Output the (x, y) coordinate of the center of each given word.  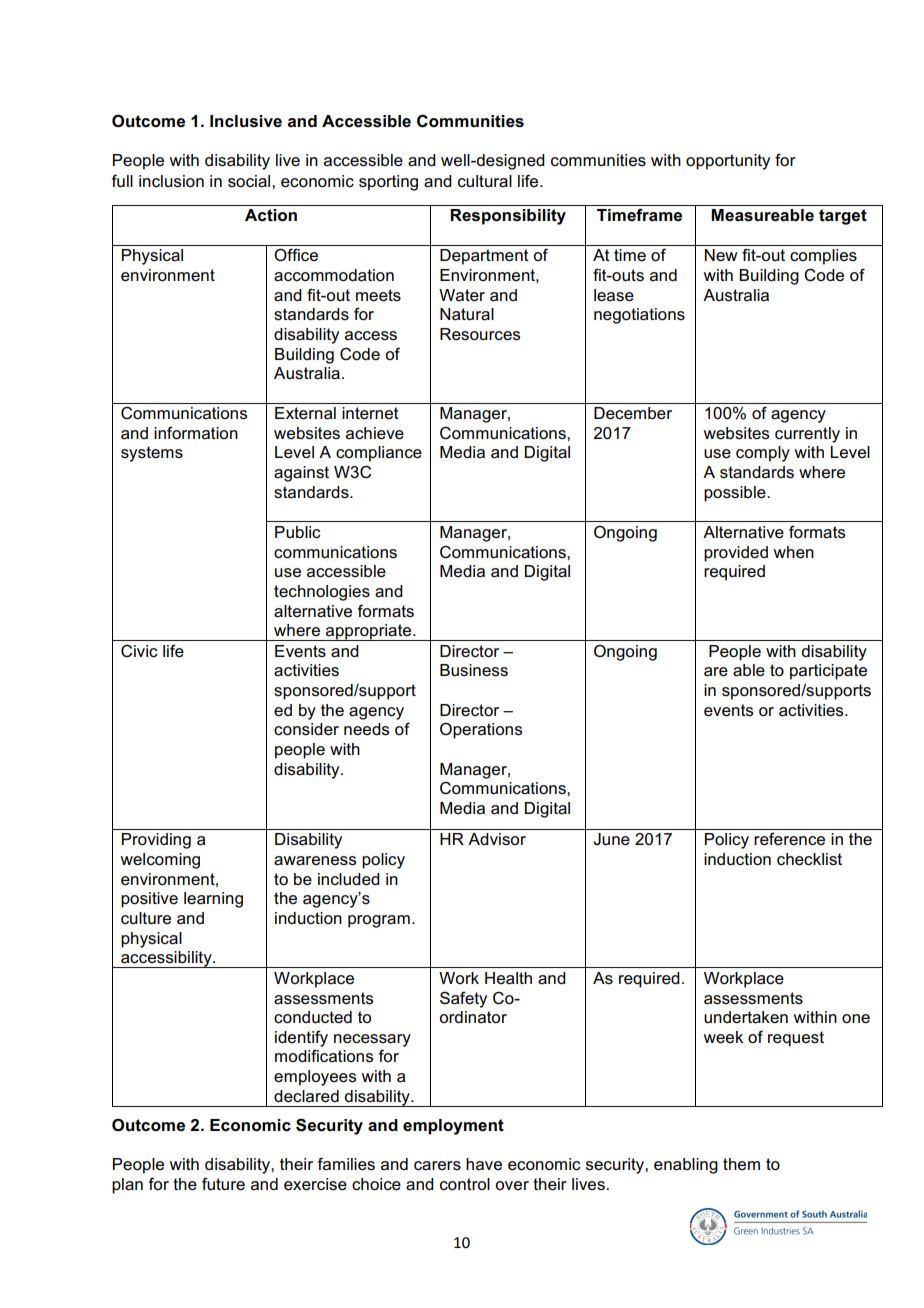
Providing (156, 841)
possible (736, 494)
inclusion (171, 181)
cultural (485, 181)
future (223, 1184)
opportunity (728, 162)
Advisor (497, 839)
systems (152, 454)
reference (789, 839)
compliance (379, 454)
